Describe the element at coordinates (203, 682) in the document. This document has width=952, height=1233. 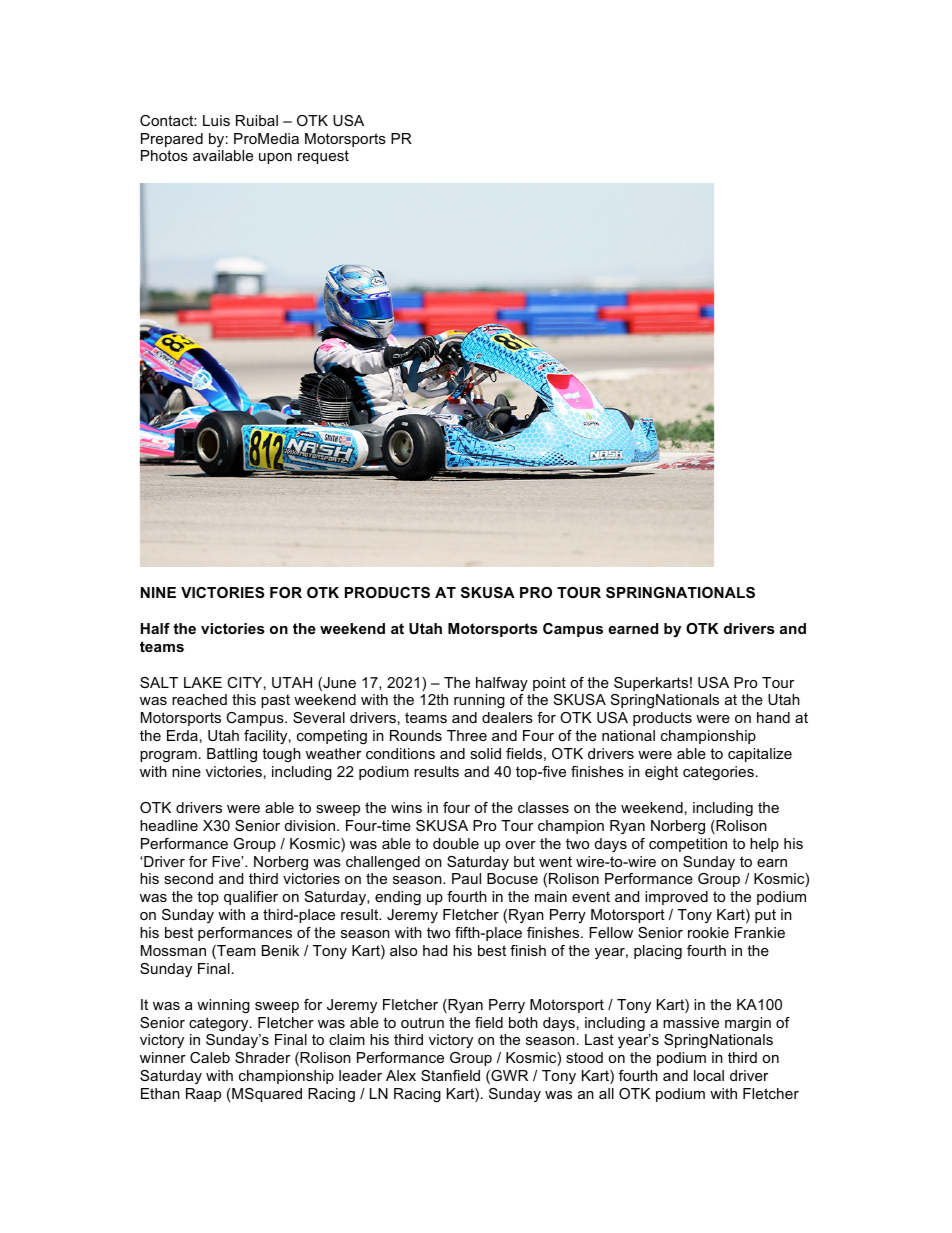
I see `LAKE` at that location.
